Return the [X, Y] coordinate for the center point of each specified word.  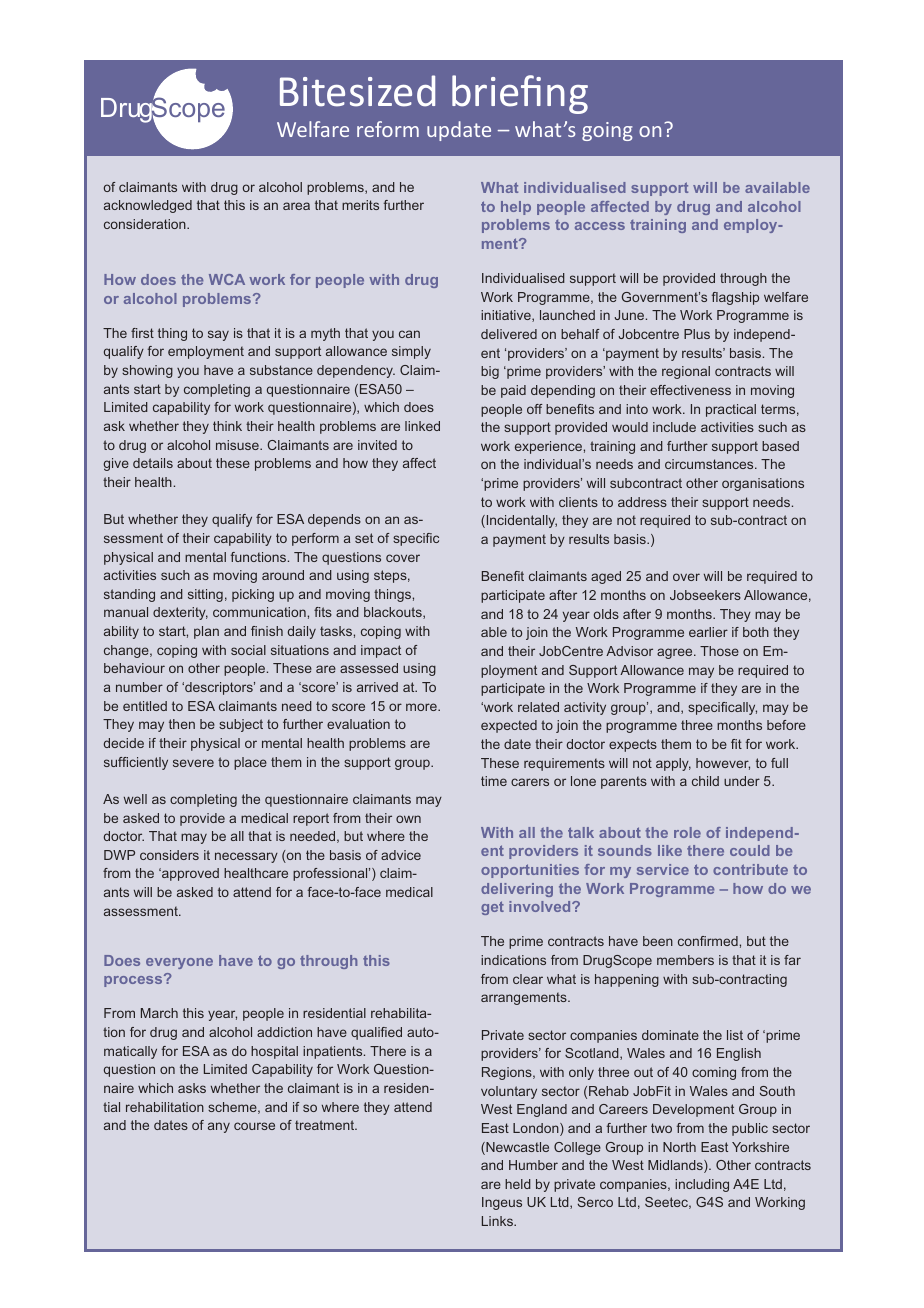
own [408, 819]
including [702, 1185]
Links [498, 1221]
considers [169, 855]
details [153, 463]
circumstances [710, 464]
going [607, 131]
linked [422, 426]
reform [388, 129]
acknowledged [148, 206]
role [687, 832]
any [219, 1127]
